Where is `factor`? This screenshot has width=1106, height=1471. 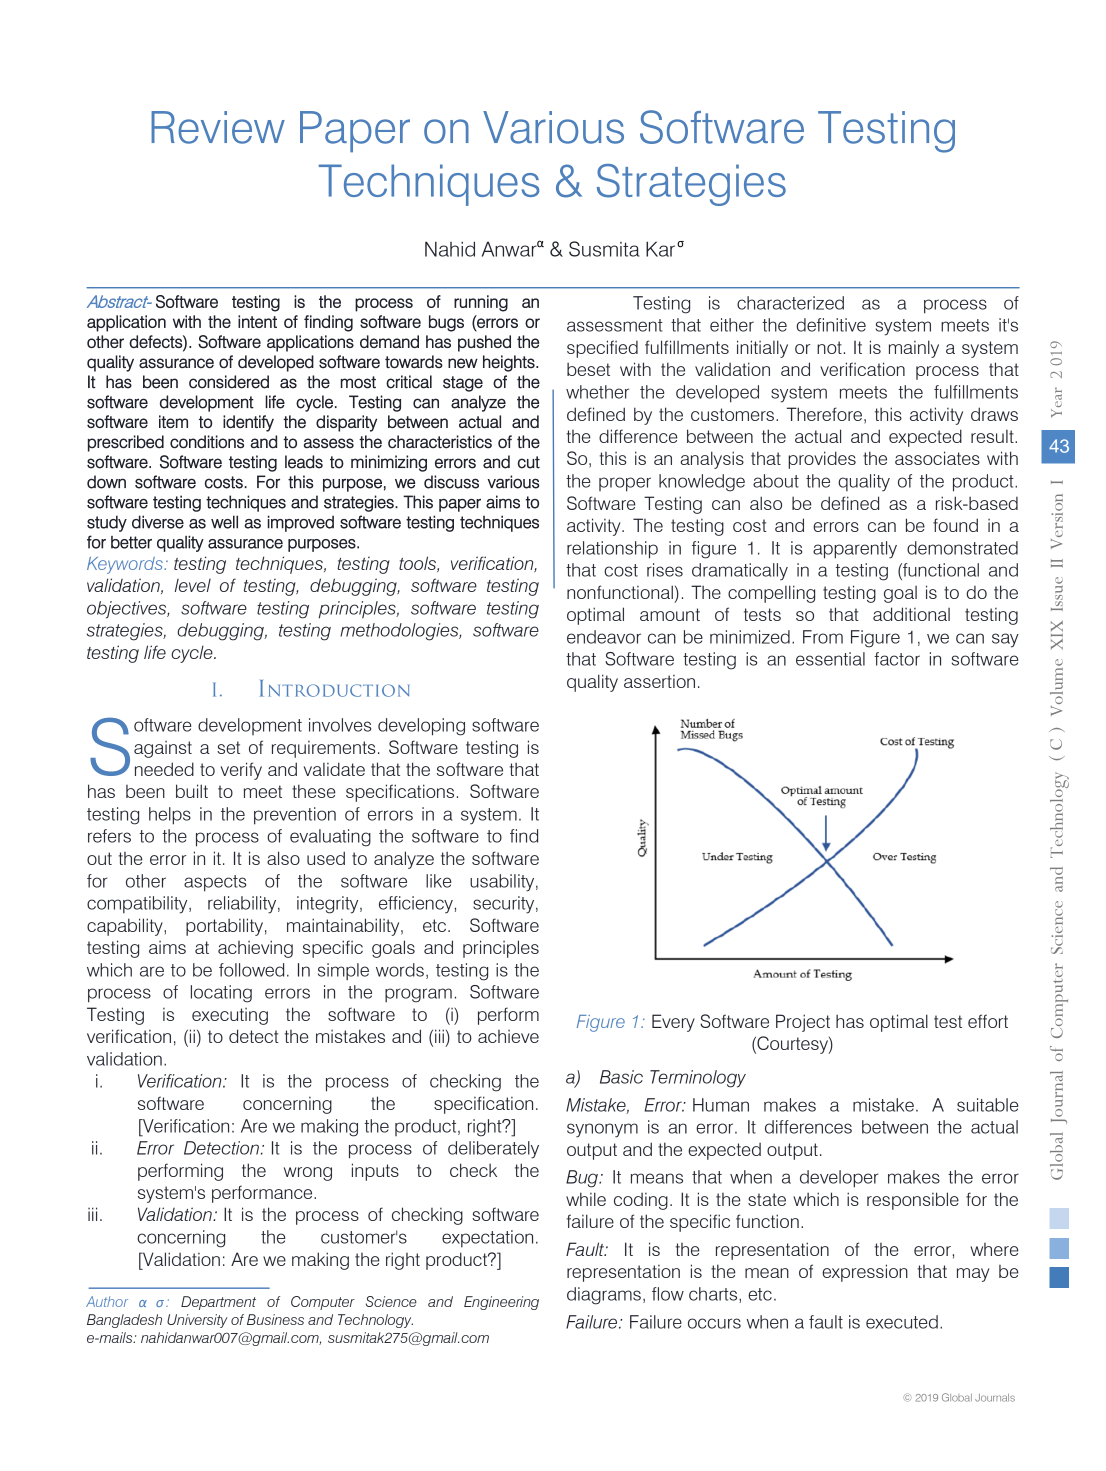 factor is located at coordinates (897, 659).
